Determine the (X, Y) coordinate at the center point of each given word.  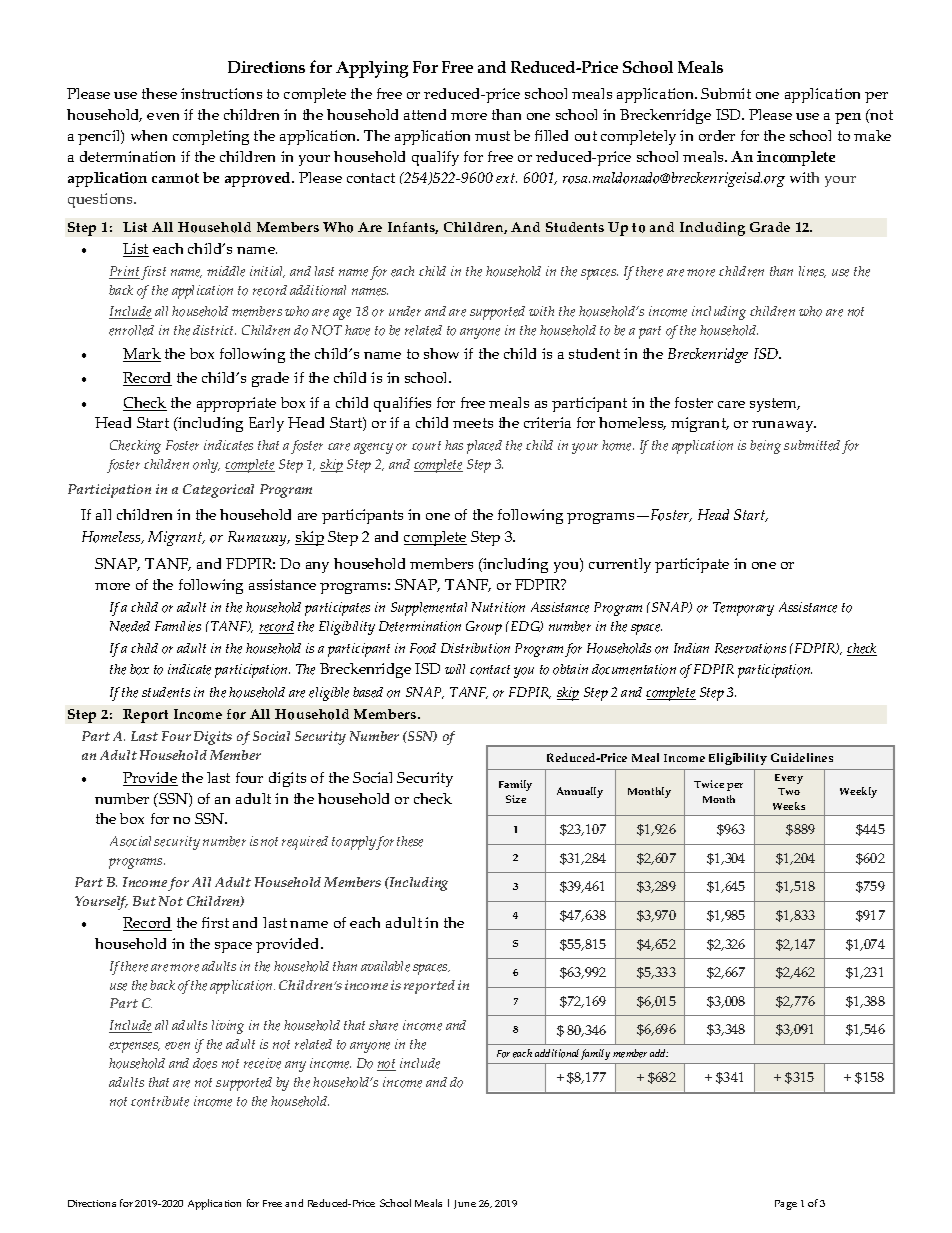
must (492, 136)
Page (786, 1205)
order (717, 135)
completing (211, 137)
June (465, 1204)
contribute (160, 1101)
